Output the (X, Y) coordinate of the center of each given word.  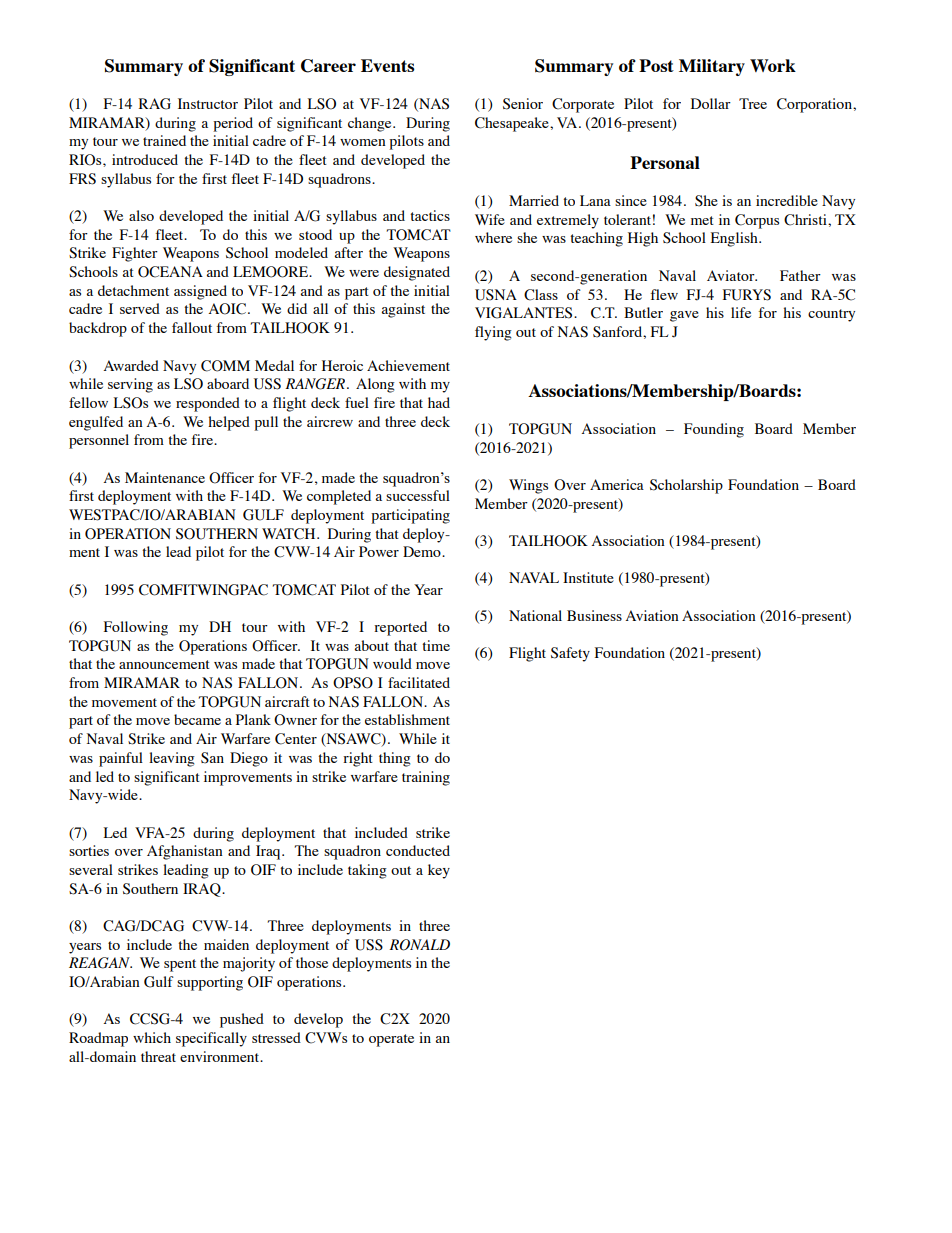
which (152, 1037)
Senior (523, 104)
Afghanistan (185, 852)
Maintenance (165, 477)
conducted (418, 850)
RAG (155, 104)
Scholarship (686, 486)
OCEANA (170, 272)
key (439, 871)
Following (136, 628)
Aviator (732, 275)
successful (418, 495)
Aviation (652, 615)
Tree (753, 103)
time (436, 645)
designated (417, 273)
